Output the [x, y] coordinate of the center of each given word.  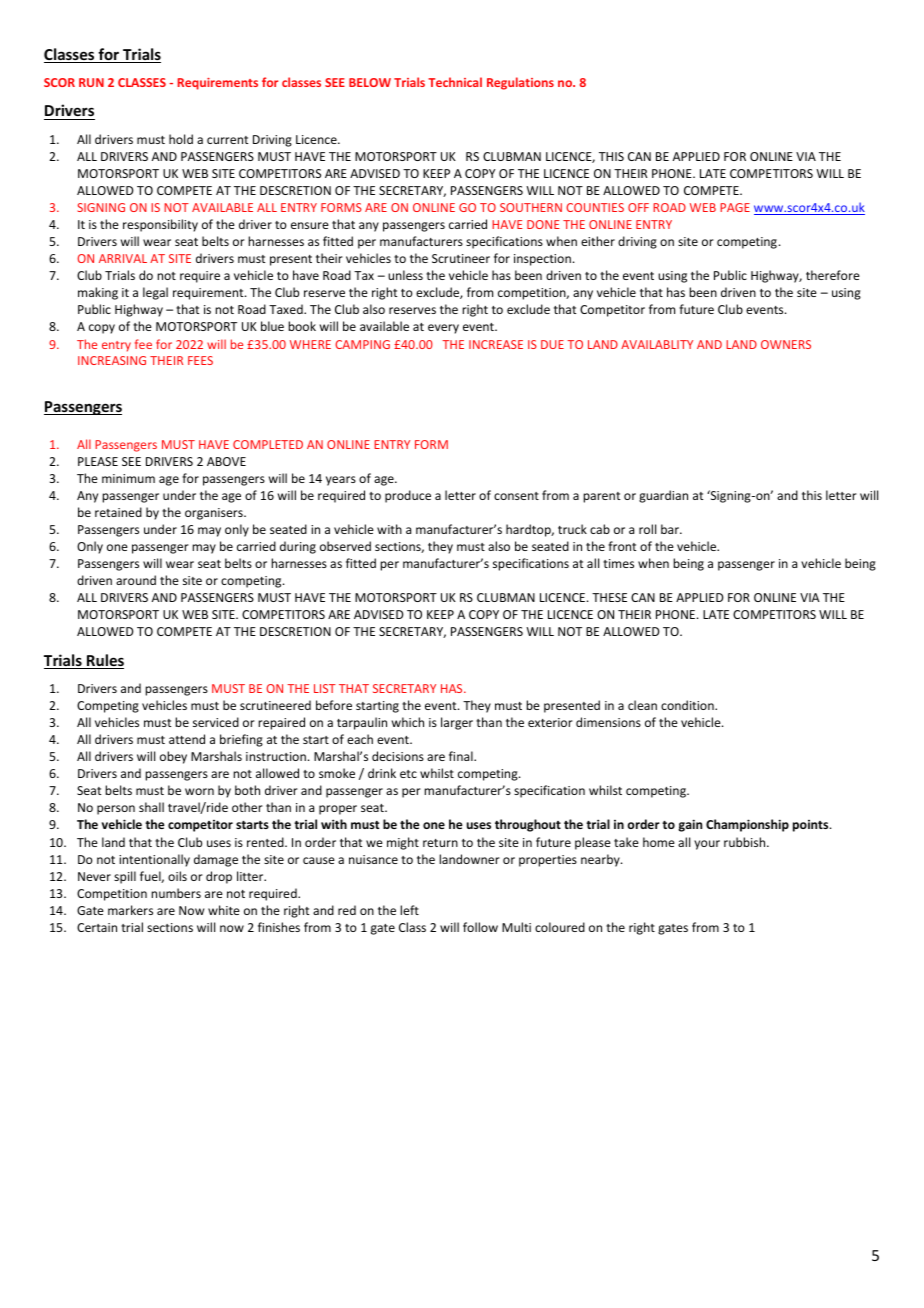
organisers [215, 514]
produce [408, 496]
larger [457, 723]
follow [480, 927]
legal [155, 293]
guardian [663, 496]
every [443, 329]
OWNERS [786, 344]
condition [688, 705]
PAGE [735, 207]
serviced [216, 722]
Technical [455, 82]
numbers [176, 893]
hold [181, 139]
